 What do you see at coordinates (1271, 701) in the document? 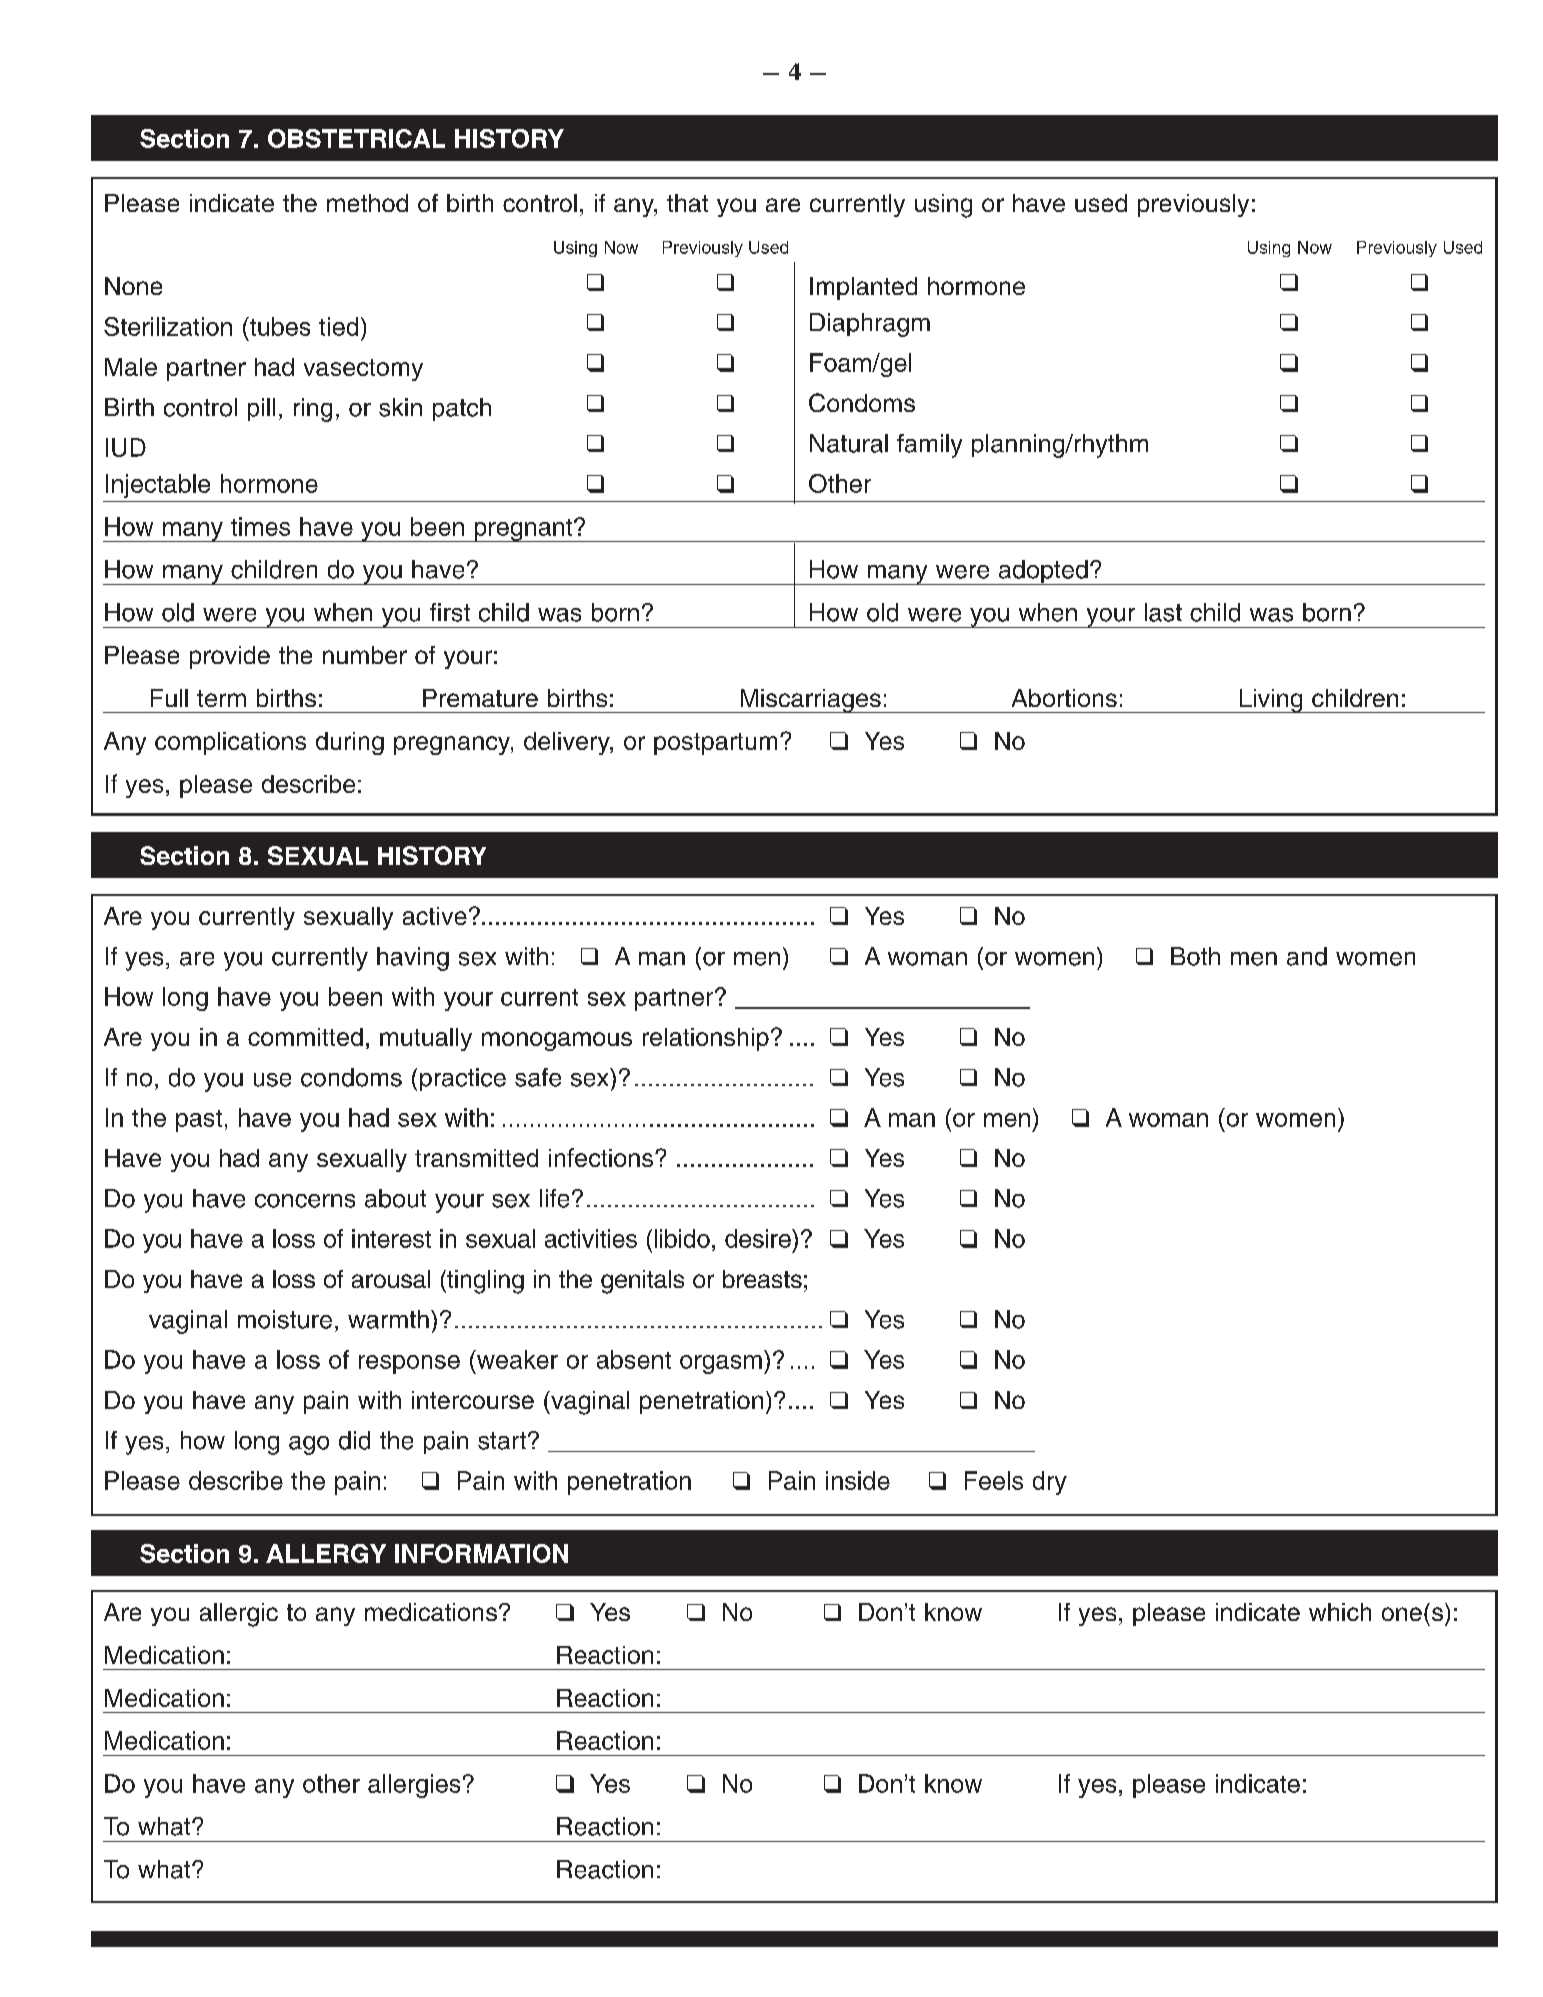
I see `Living` at bounding box center [1271, 701].
